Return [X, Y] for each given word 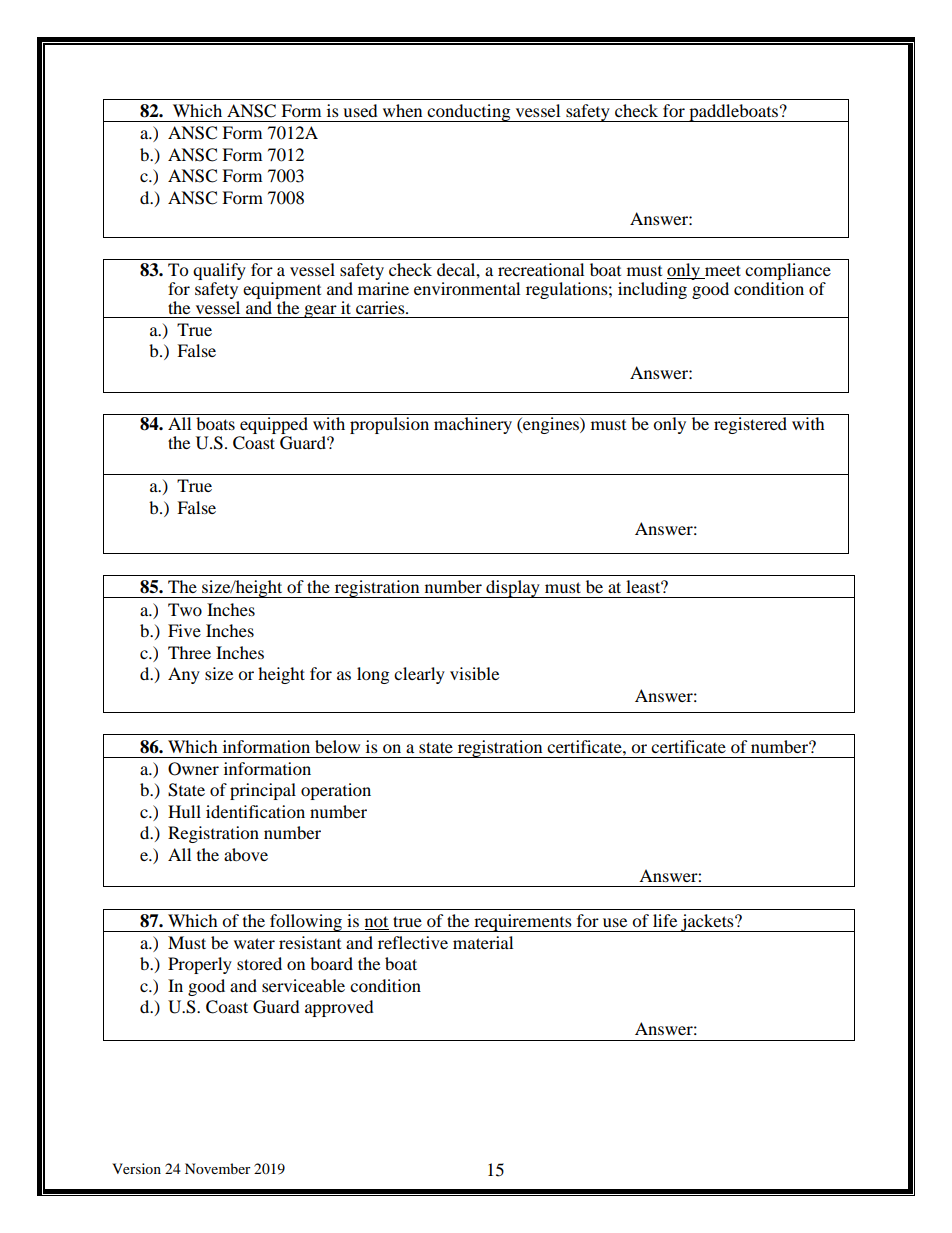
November [218, 1168]
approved [339, 1008]
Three [189, 652]
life [665, 920]
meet [723, 270]
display [513, 589]
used [360, 110]
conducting [469, 113]
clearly [419, 675]
